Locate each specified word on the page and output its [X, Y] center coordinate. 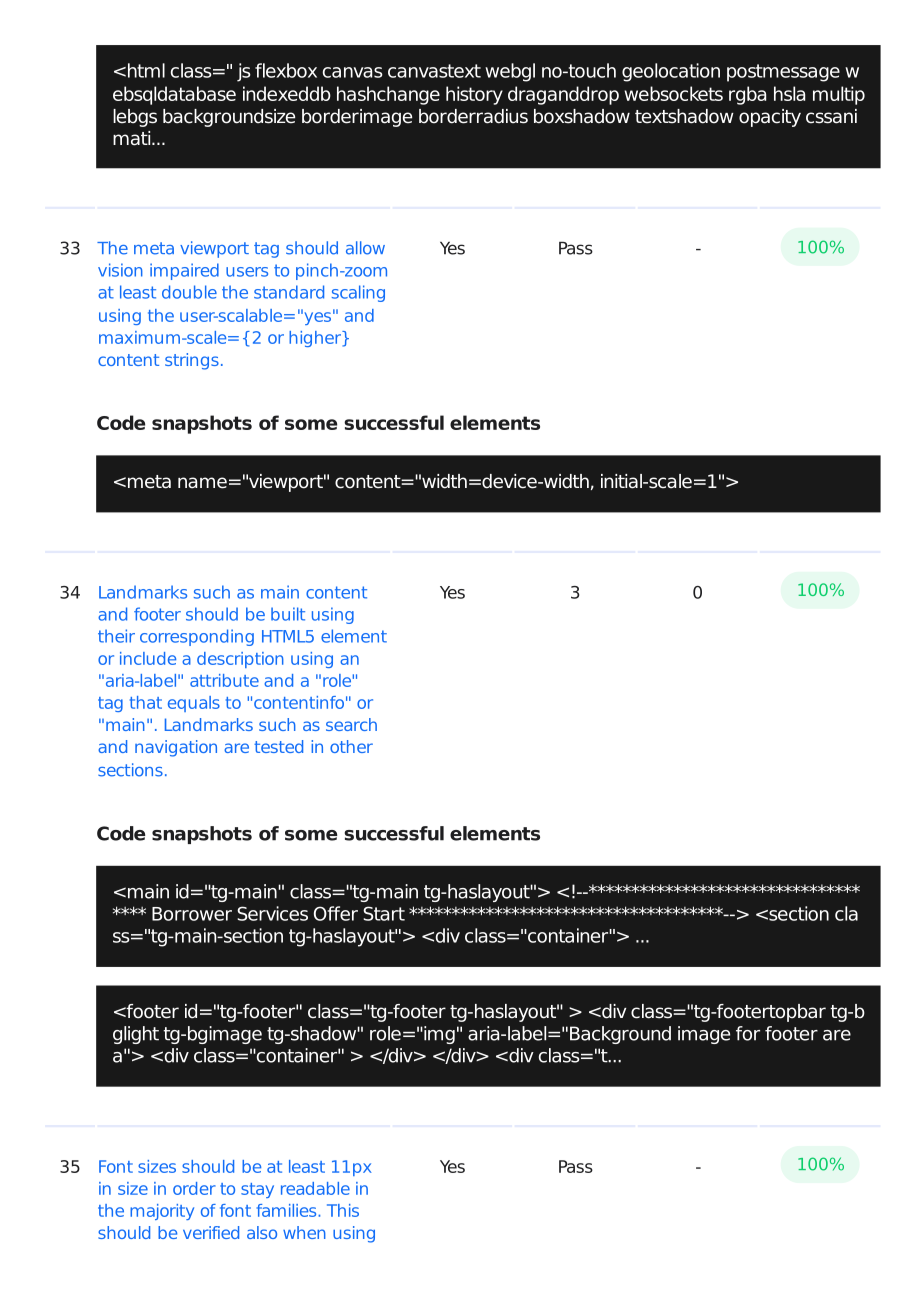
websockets [673, 93]
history [474, 95]
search [351, 724]
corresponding [197, 637]
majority [162, 1212]
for [748, 1033]
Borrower [192, 914]
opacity [770, 118]
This [343, 1210]
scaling [358, 293]
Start [384, 913]
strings [192, 361]
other [351, 746]
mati [133, 138]
